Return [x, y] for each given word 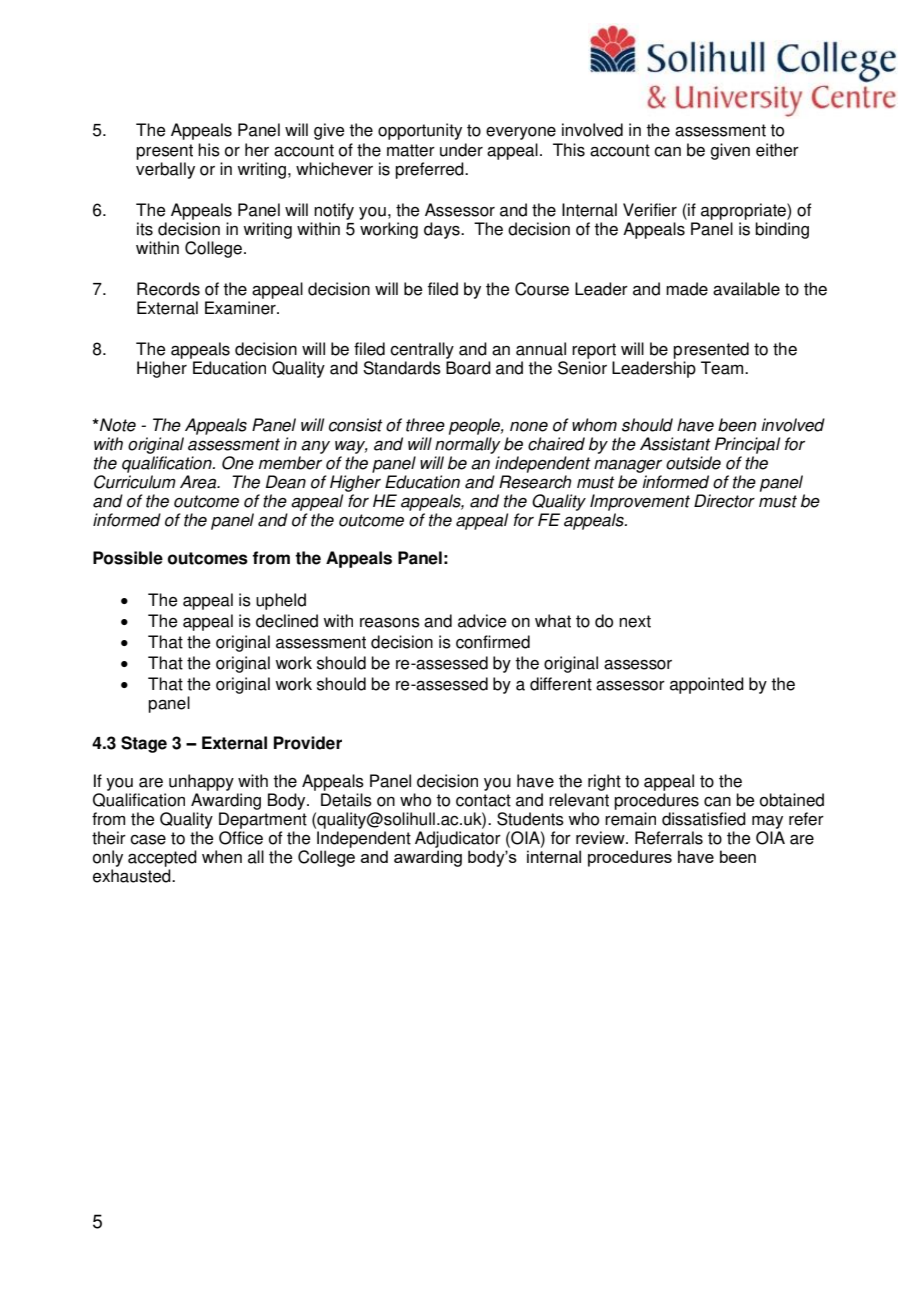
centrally [422, 350]
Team [723, 368]
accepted [162, 858]
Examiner [241, 308]
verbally [165, 170]
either [777, 150]
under [461, 150]
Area [199, 482]
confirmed [493, 642]
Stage [144, 744]
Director [724, 501]
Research [535, 482]
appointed [707, 685]
